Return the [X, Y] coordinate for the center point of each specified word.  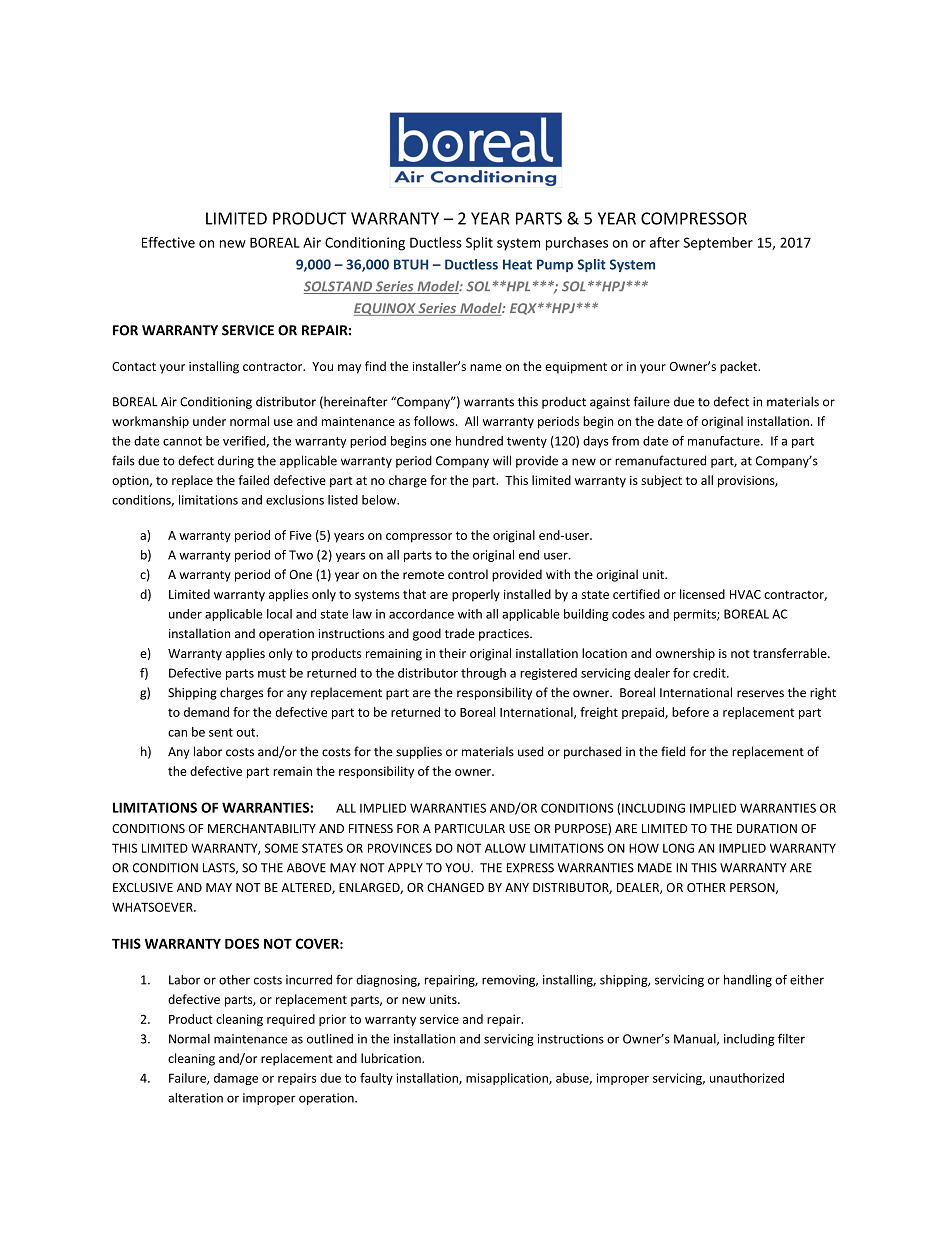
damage [236, 1079]
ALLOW [505, 848]
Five [301, 535]
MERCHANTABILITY [262, 828]
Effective [168, 242]
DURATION [767, 828]
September [718, 244]
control [468, 574]
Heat [517, 264]
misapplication [508, 1079]
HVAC [745, 594]
